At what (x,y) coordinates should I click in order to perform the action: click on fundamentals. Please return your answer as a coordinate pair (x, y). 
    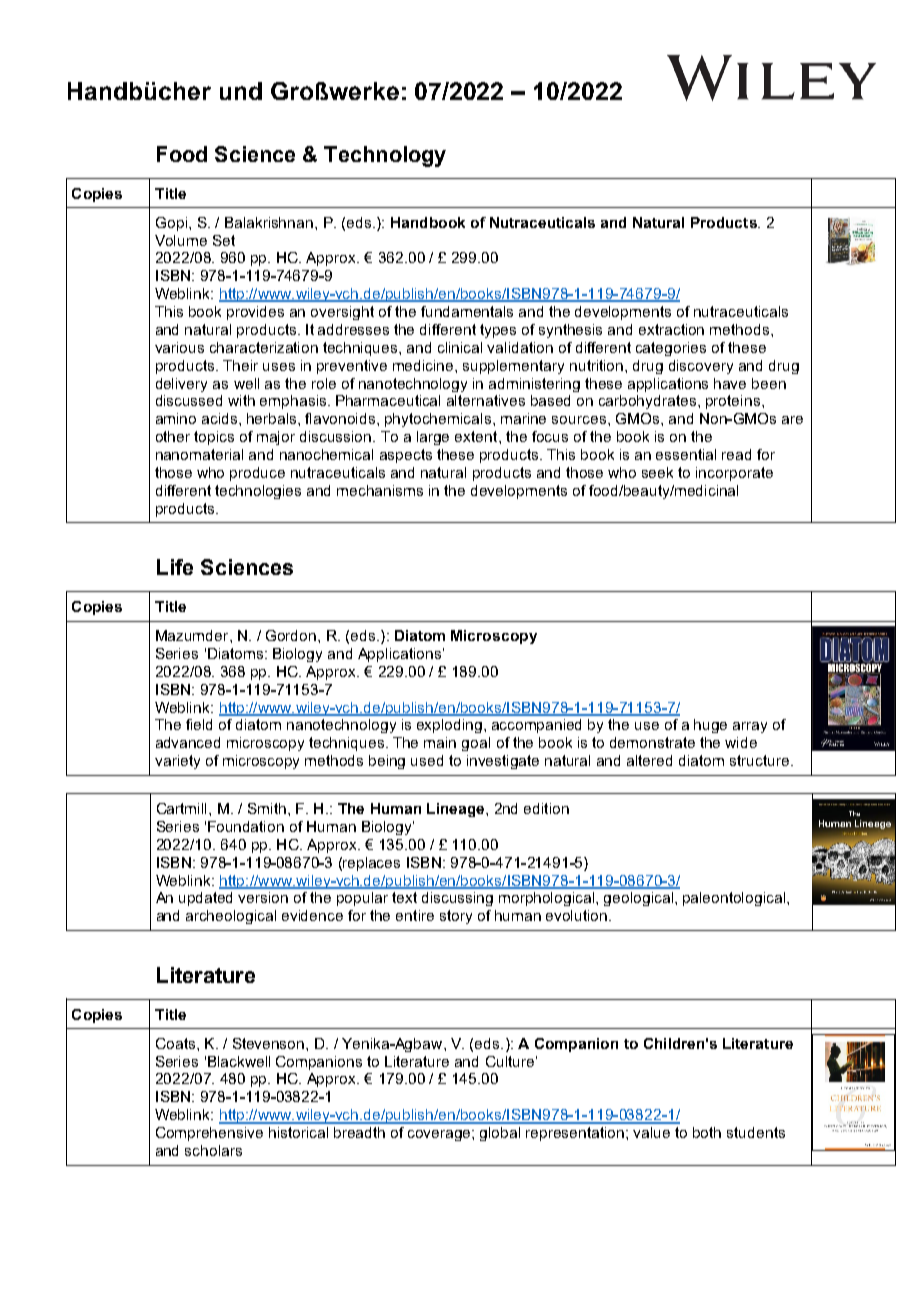
    Looking at the image, I should click on (467, 311).
